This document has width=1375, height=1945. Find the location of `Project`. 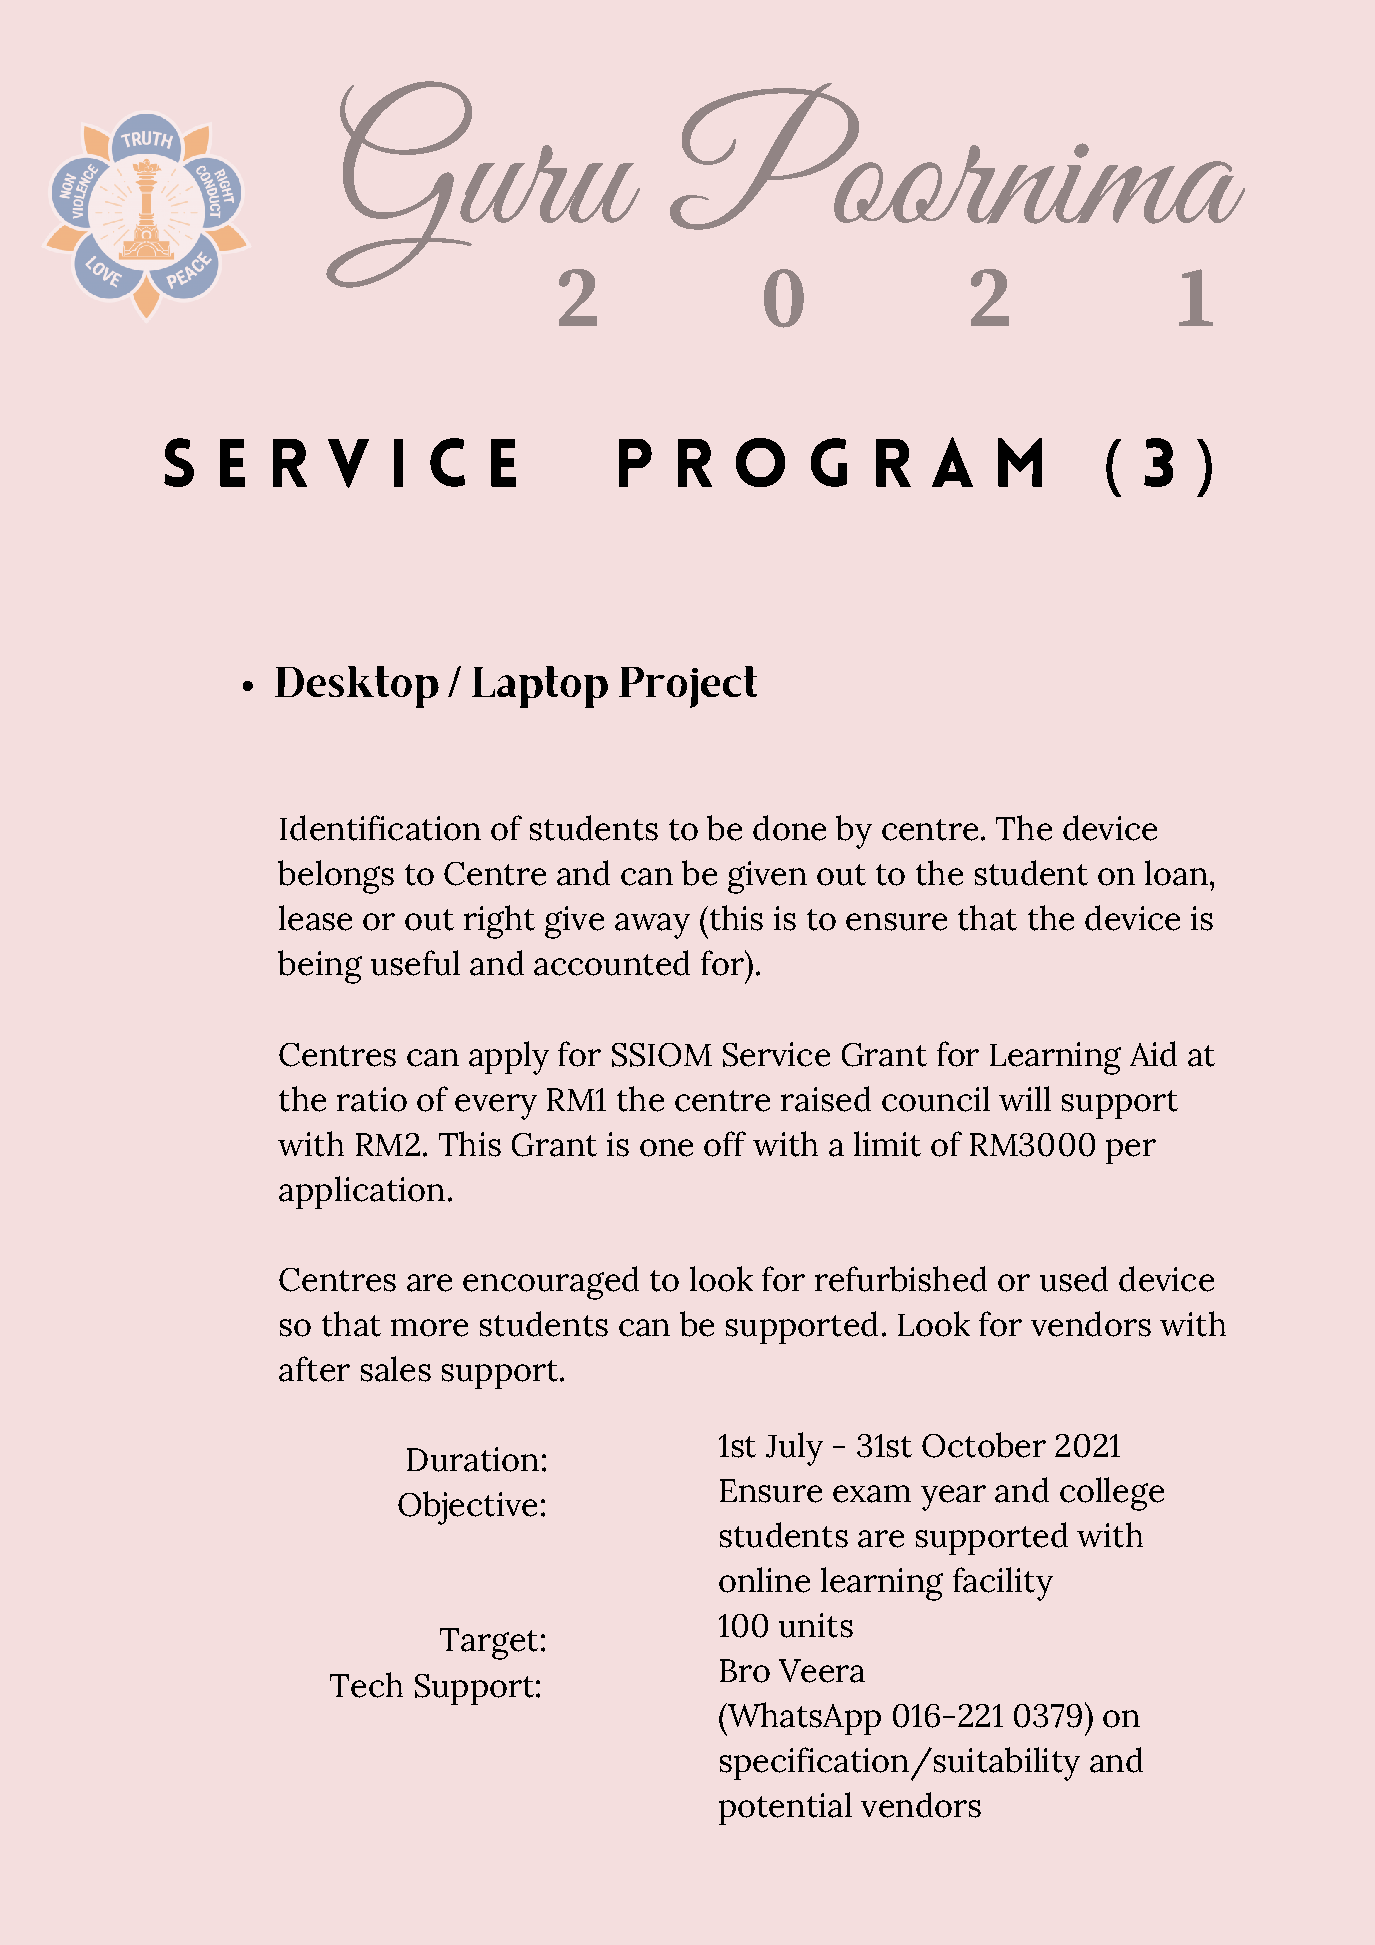

Project is located at coordinates (688, 687).
